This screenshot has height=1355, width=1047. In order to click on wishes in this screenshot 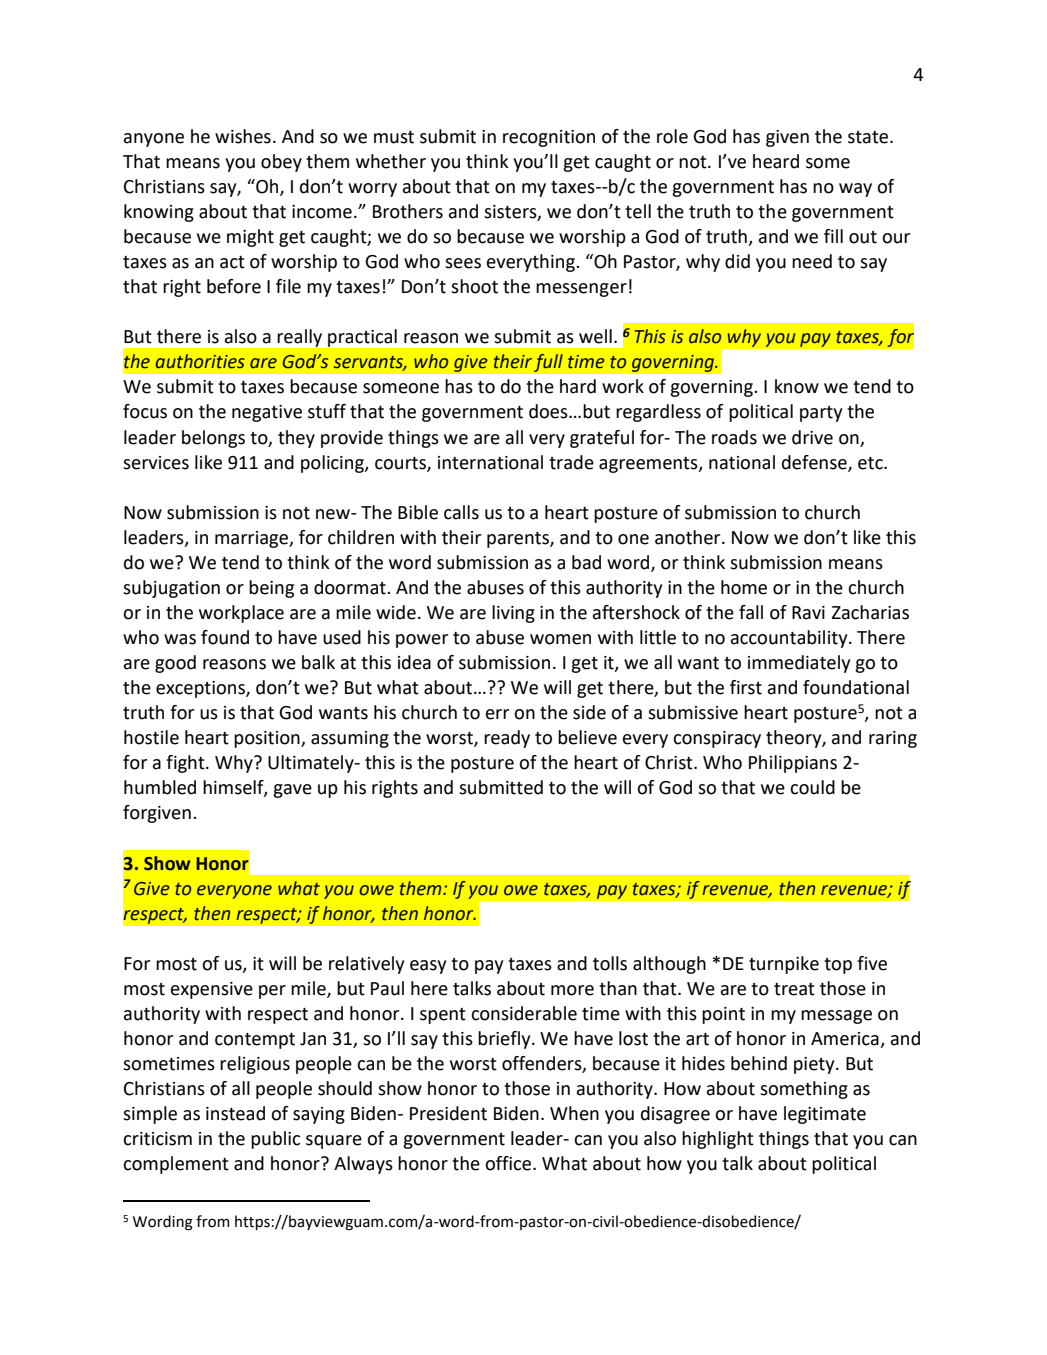, I will do `click(243, 136)`.
